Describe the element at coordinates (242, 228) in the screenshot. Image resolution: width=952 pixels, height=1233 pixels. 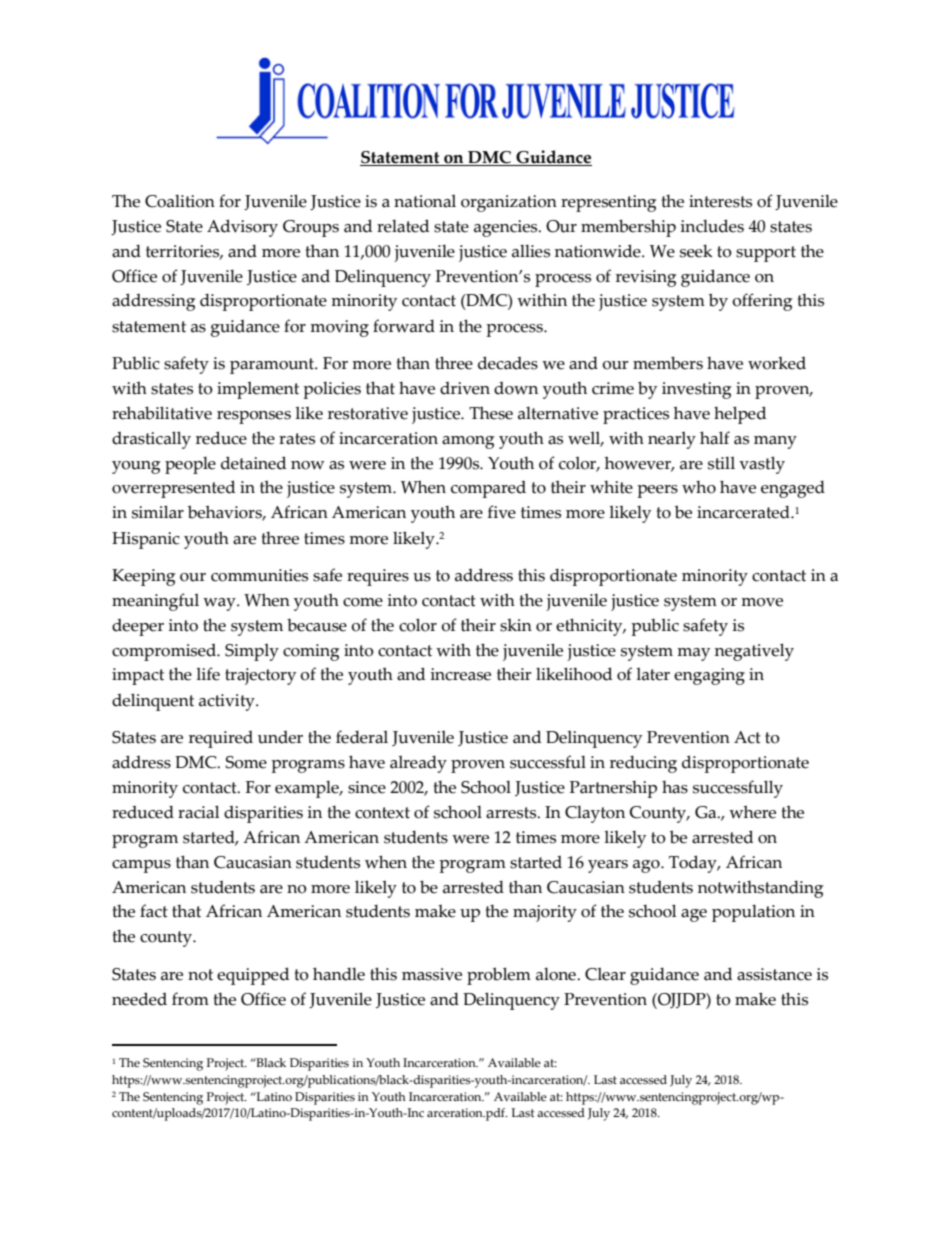
I see `Advisory` at that location.
